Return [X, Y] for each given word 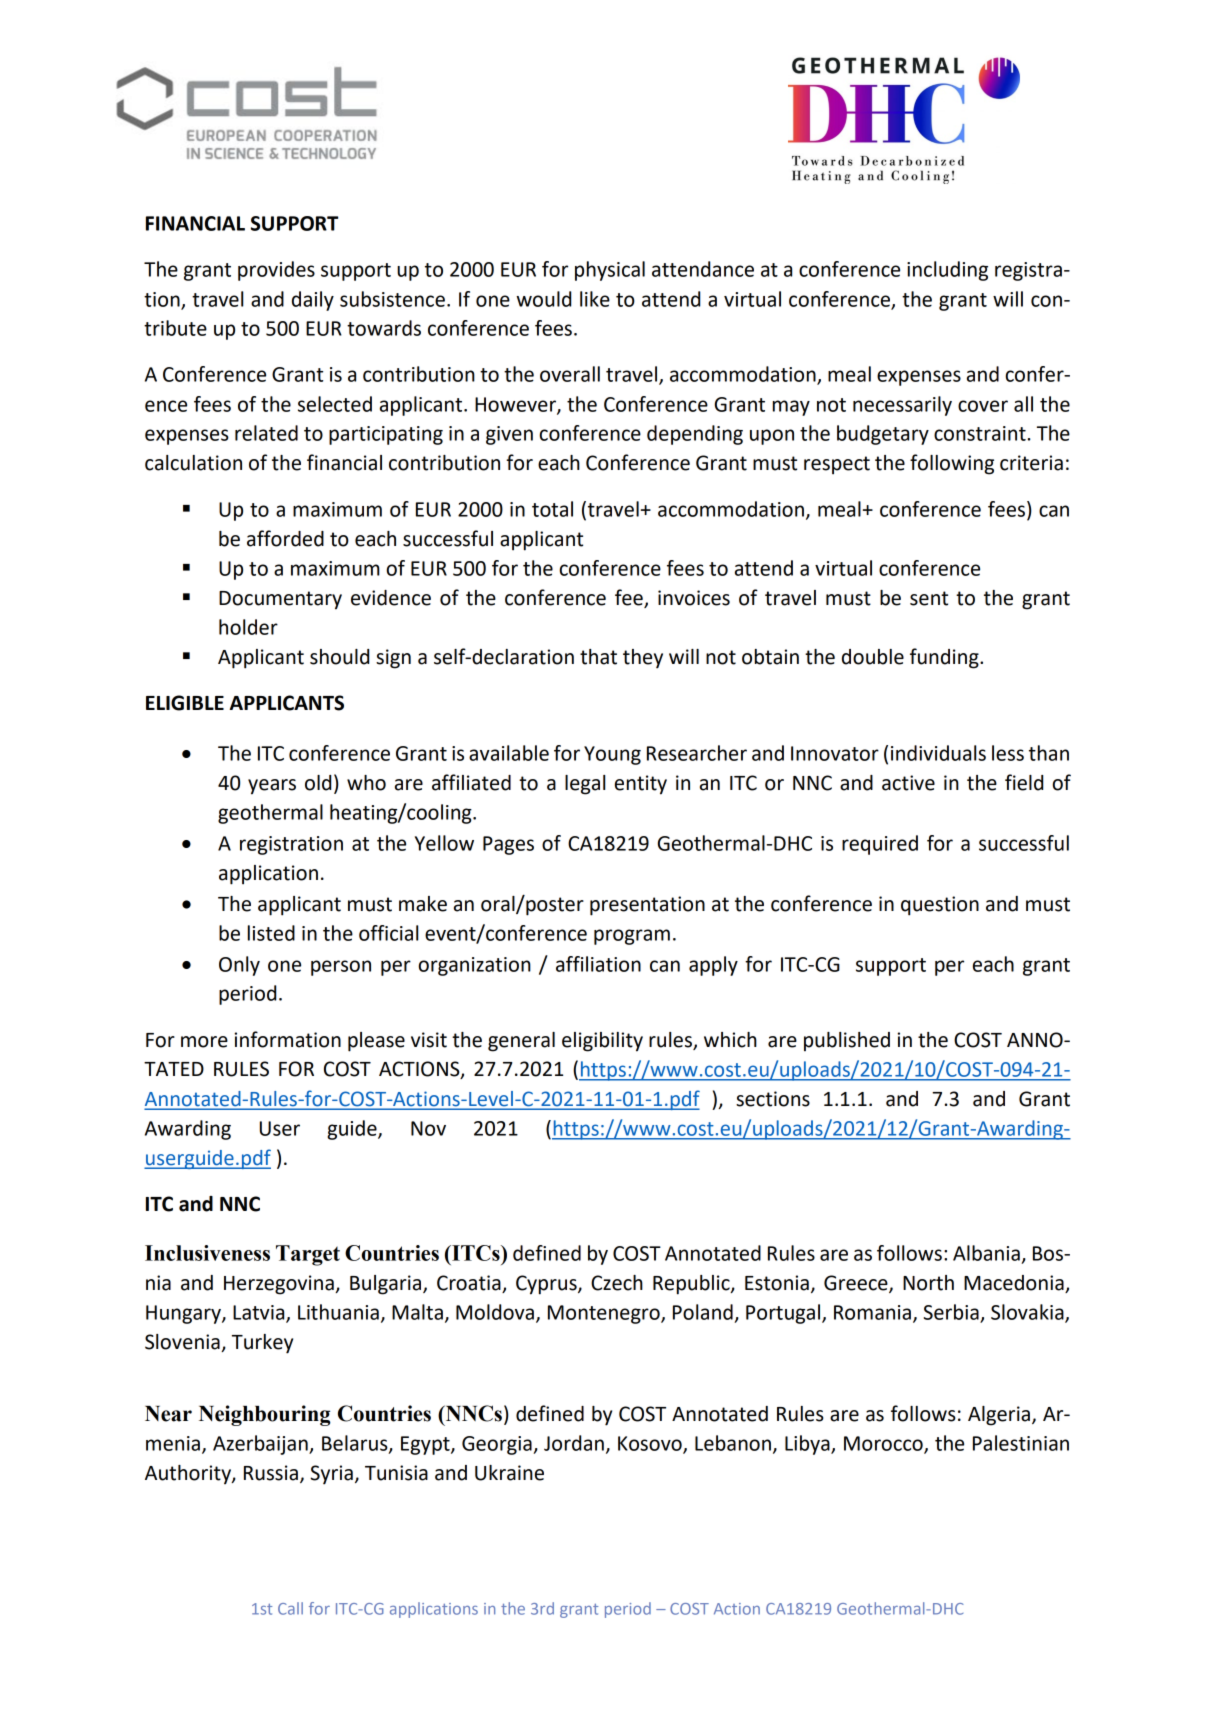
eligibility [602, 1042]
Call [290, 1608]
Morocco [884, 1444]
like [595, 299]
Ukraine [509, 1473]
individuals [938, 753]
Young [612, 755]
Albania [986, 1253]
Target [308, 1255]
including [947, 271]
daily [313, 301]
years [272, 787]
